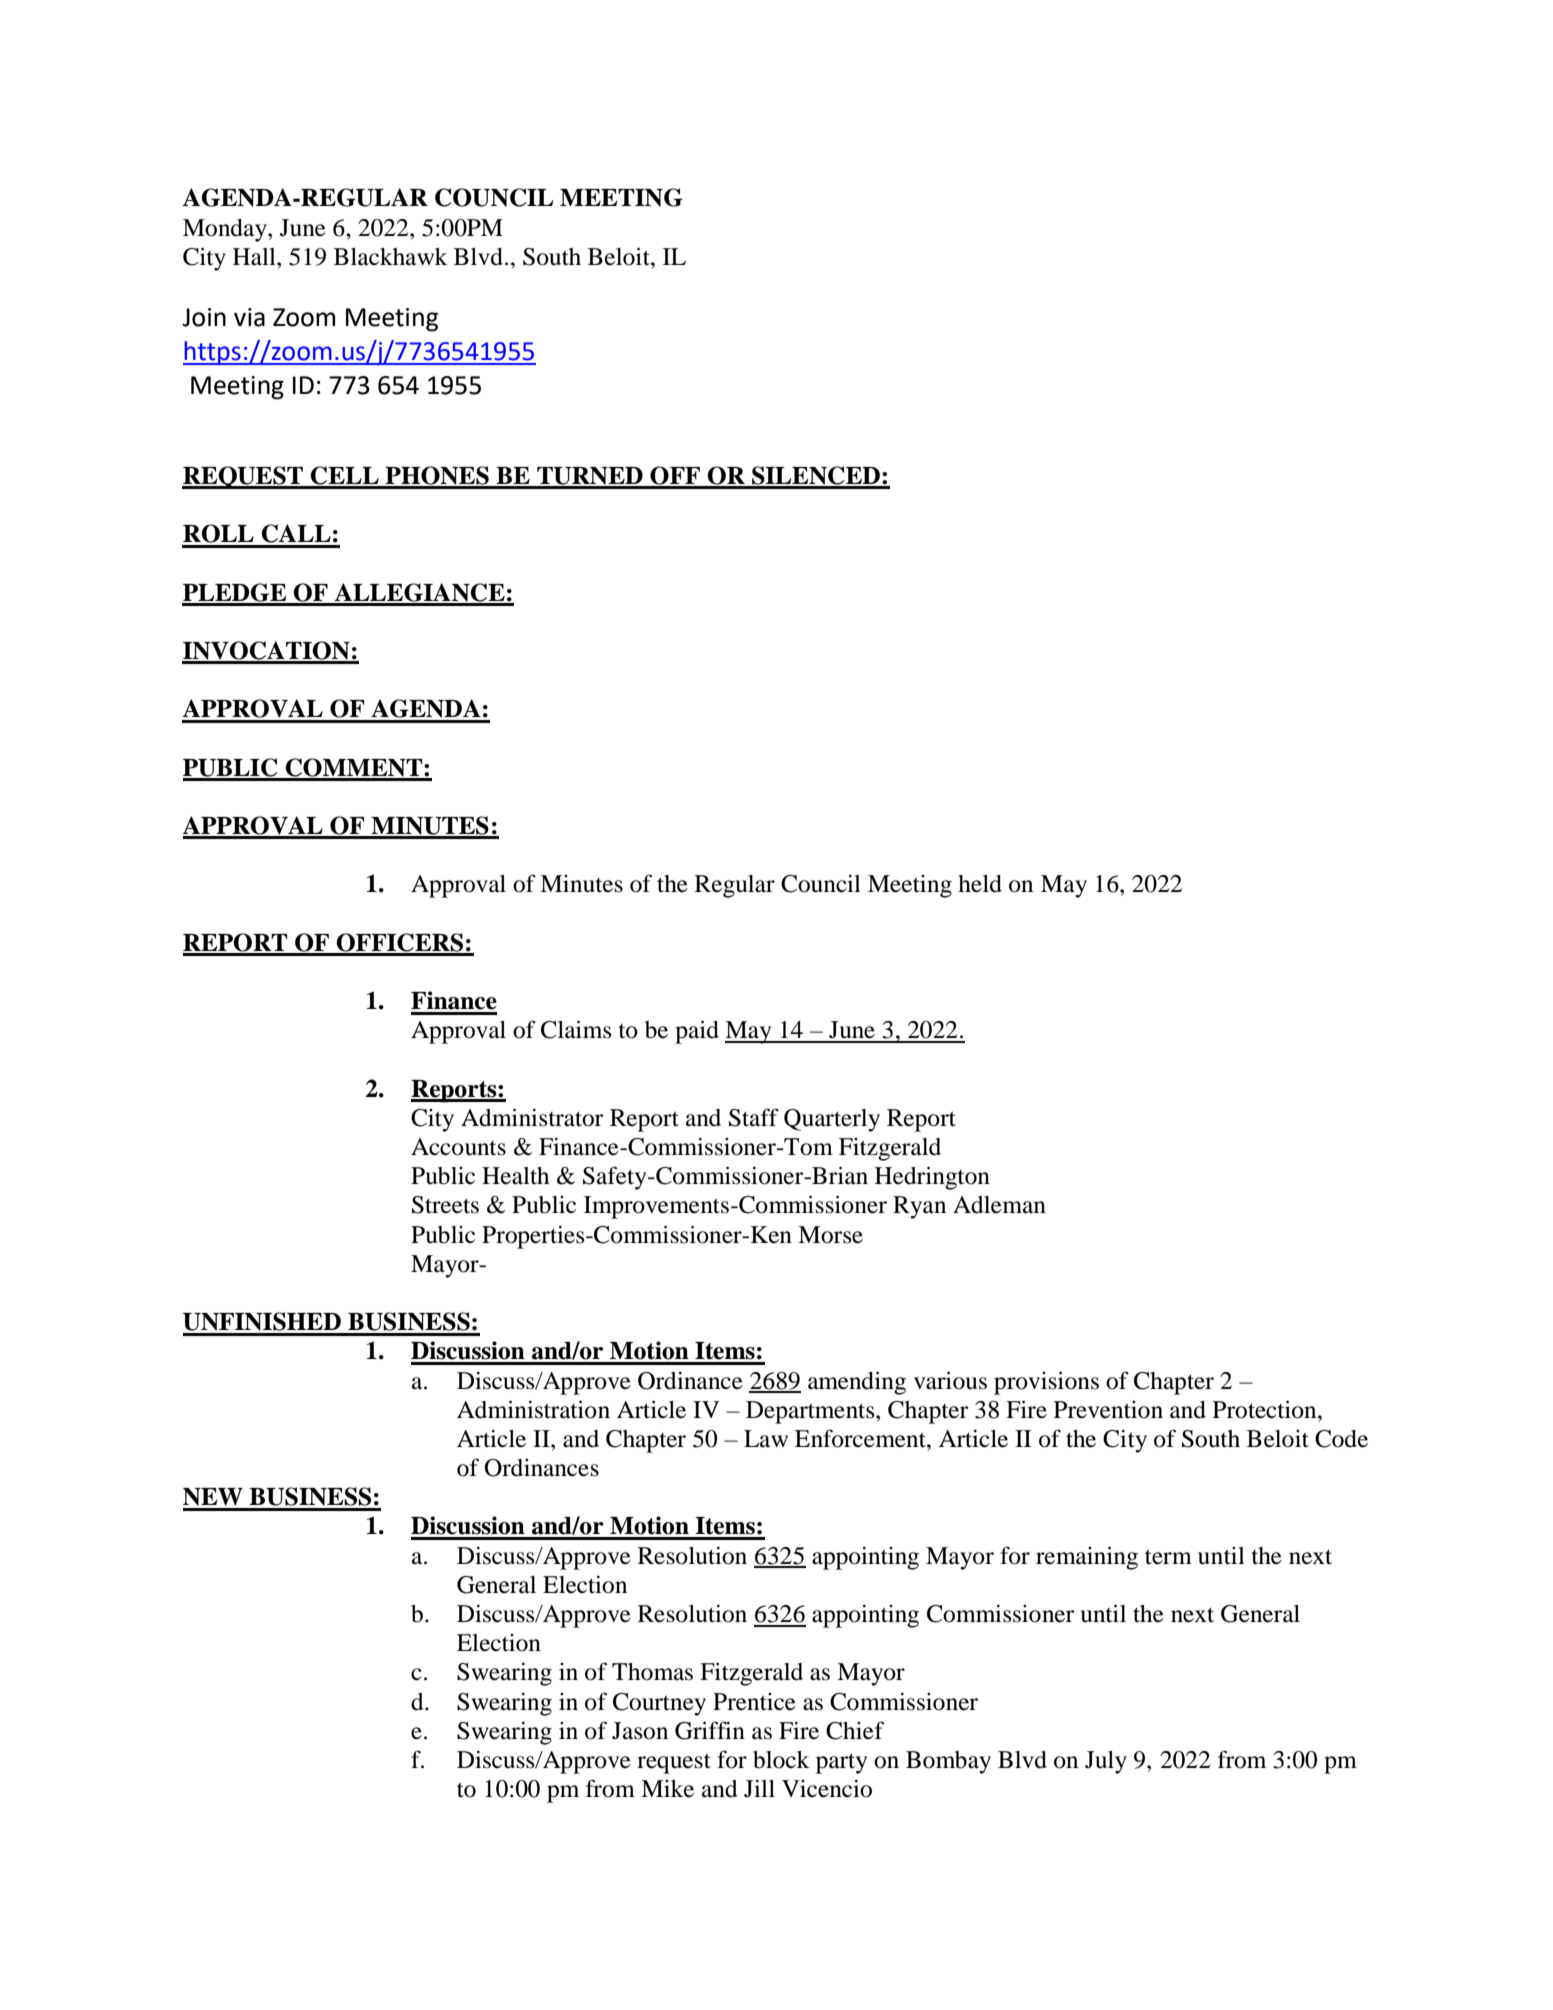 This page has width=1553, height=2010. Describe the element at coordinates (980, 884) in the page. I see `held` at that location.
